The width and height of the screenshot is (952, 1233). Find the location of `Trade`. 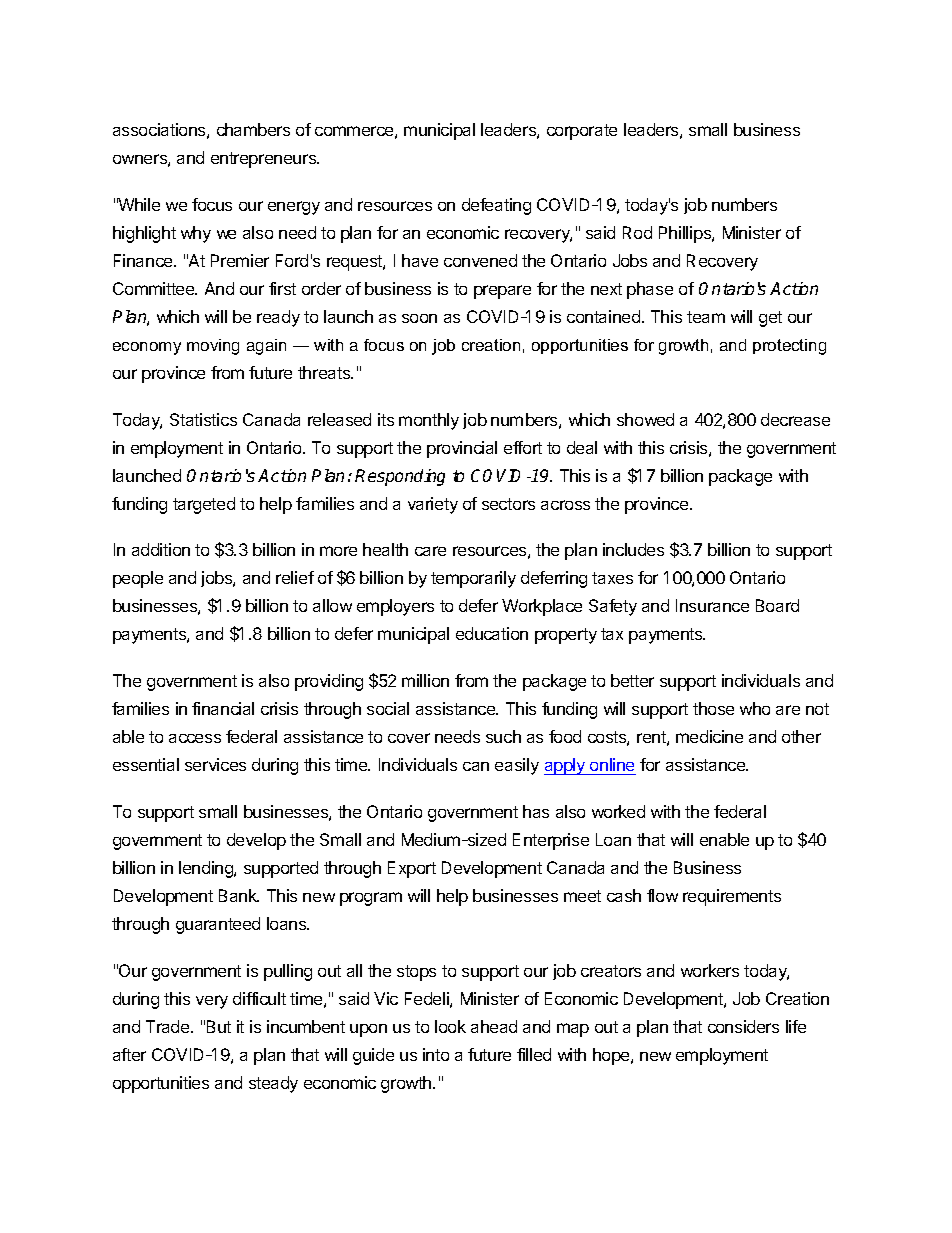

Trade is located at coordinates (169, 1026).
